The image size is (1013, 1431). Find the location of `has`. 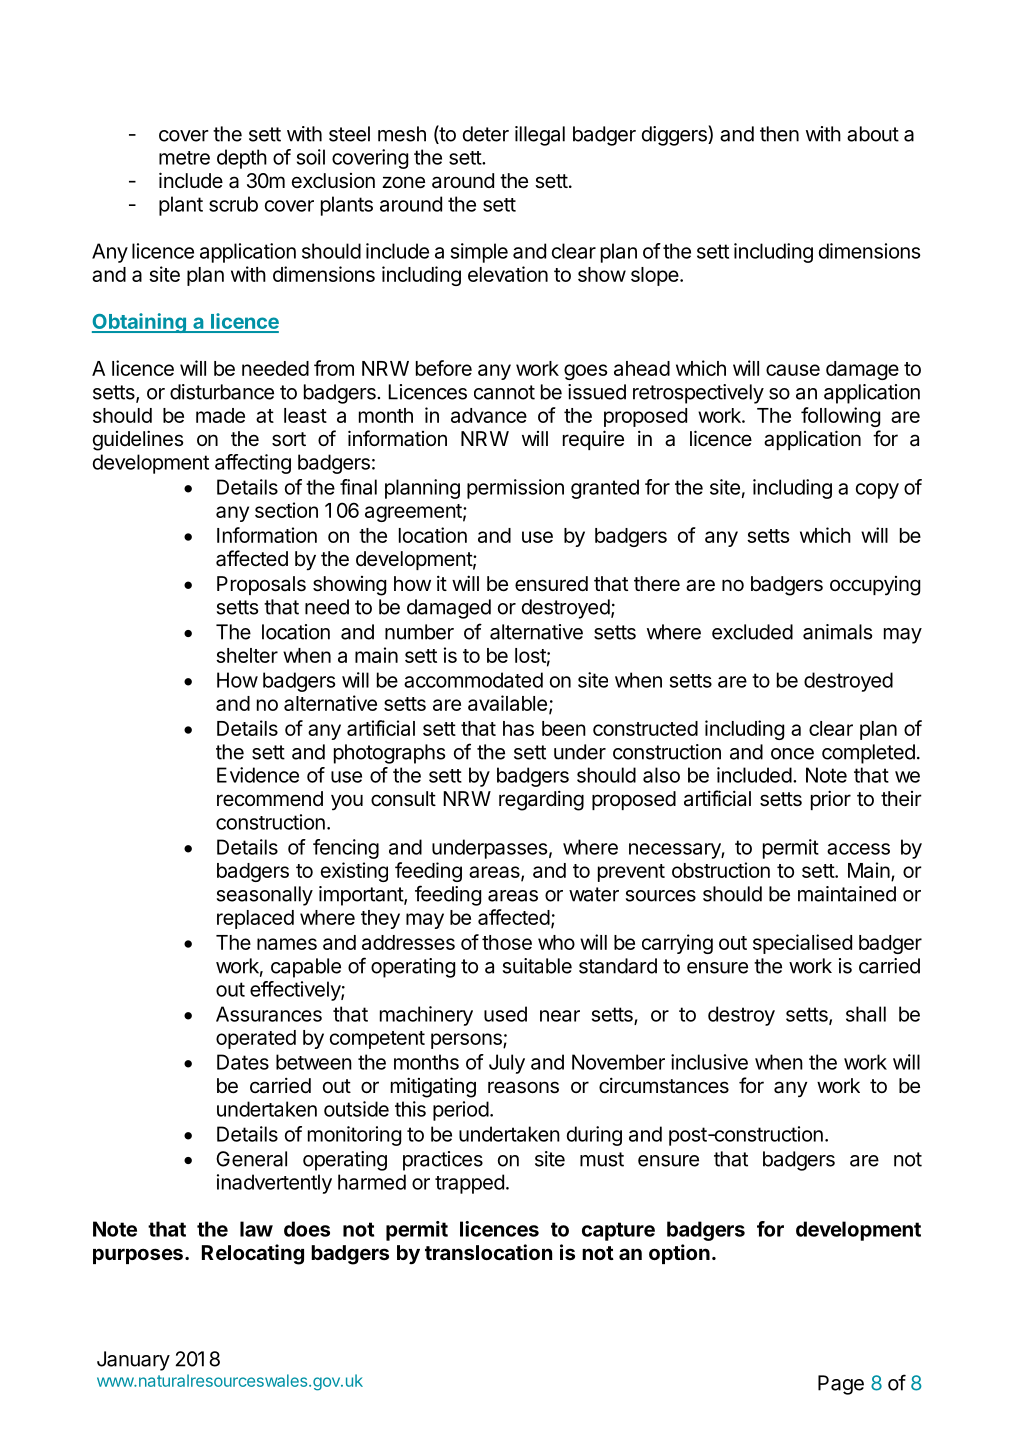

has is located at coordinates (518, 728).
